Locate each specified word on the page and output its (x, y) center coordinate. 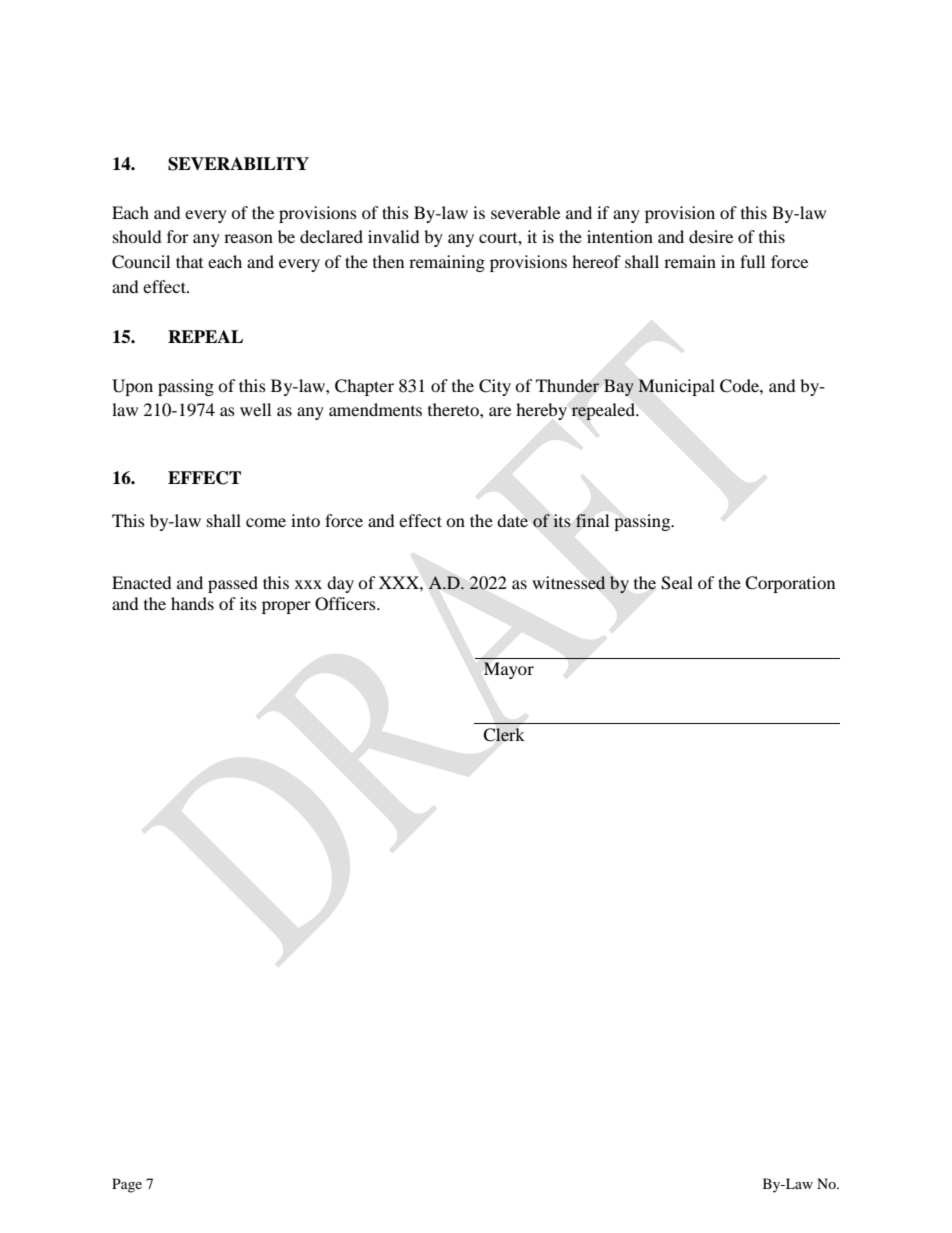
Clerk (504, 735)
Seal (677, 583)
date (512, 520)
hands (192, 603)
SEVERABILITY (238, 164)
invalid (394, 236)
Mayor (508, 670)
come (266, 522)
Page (127, 1185)
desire (711, 236)
